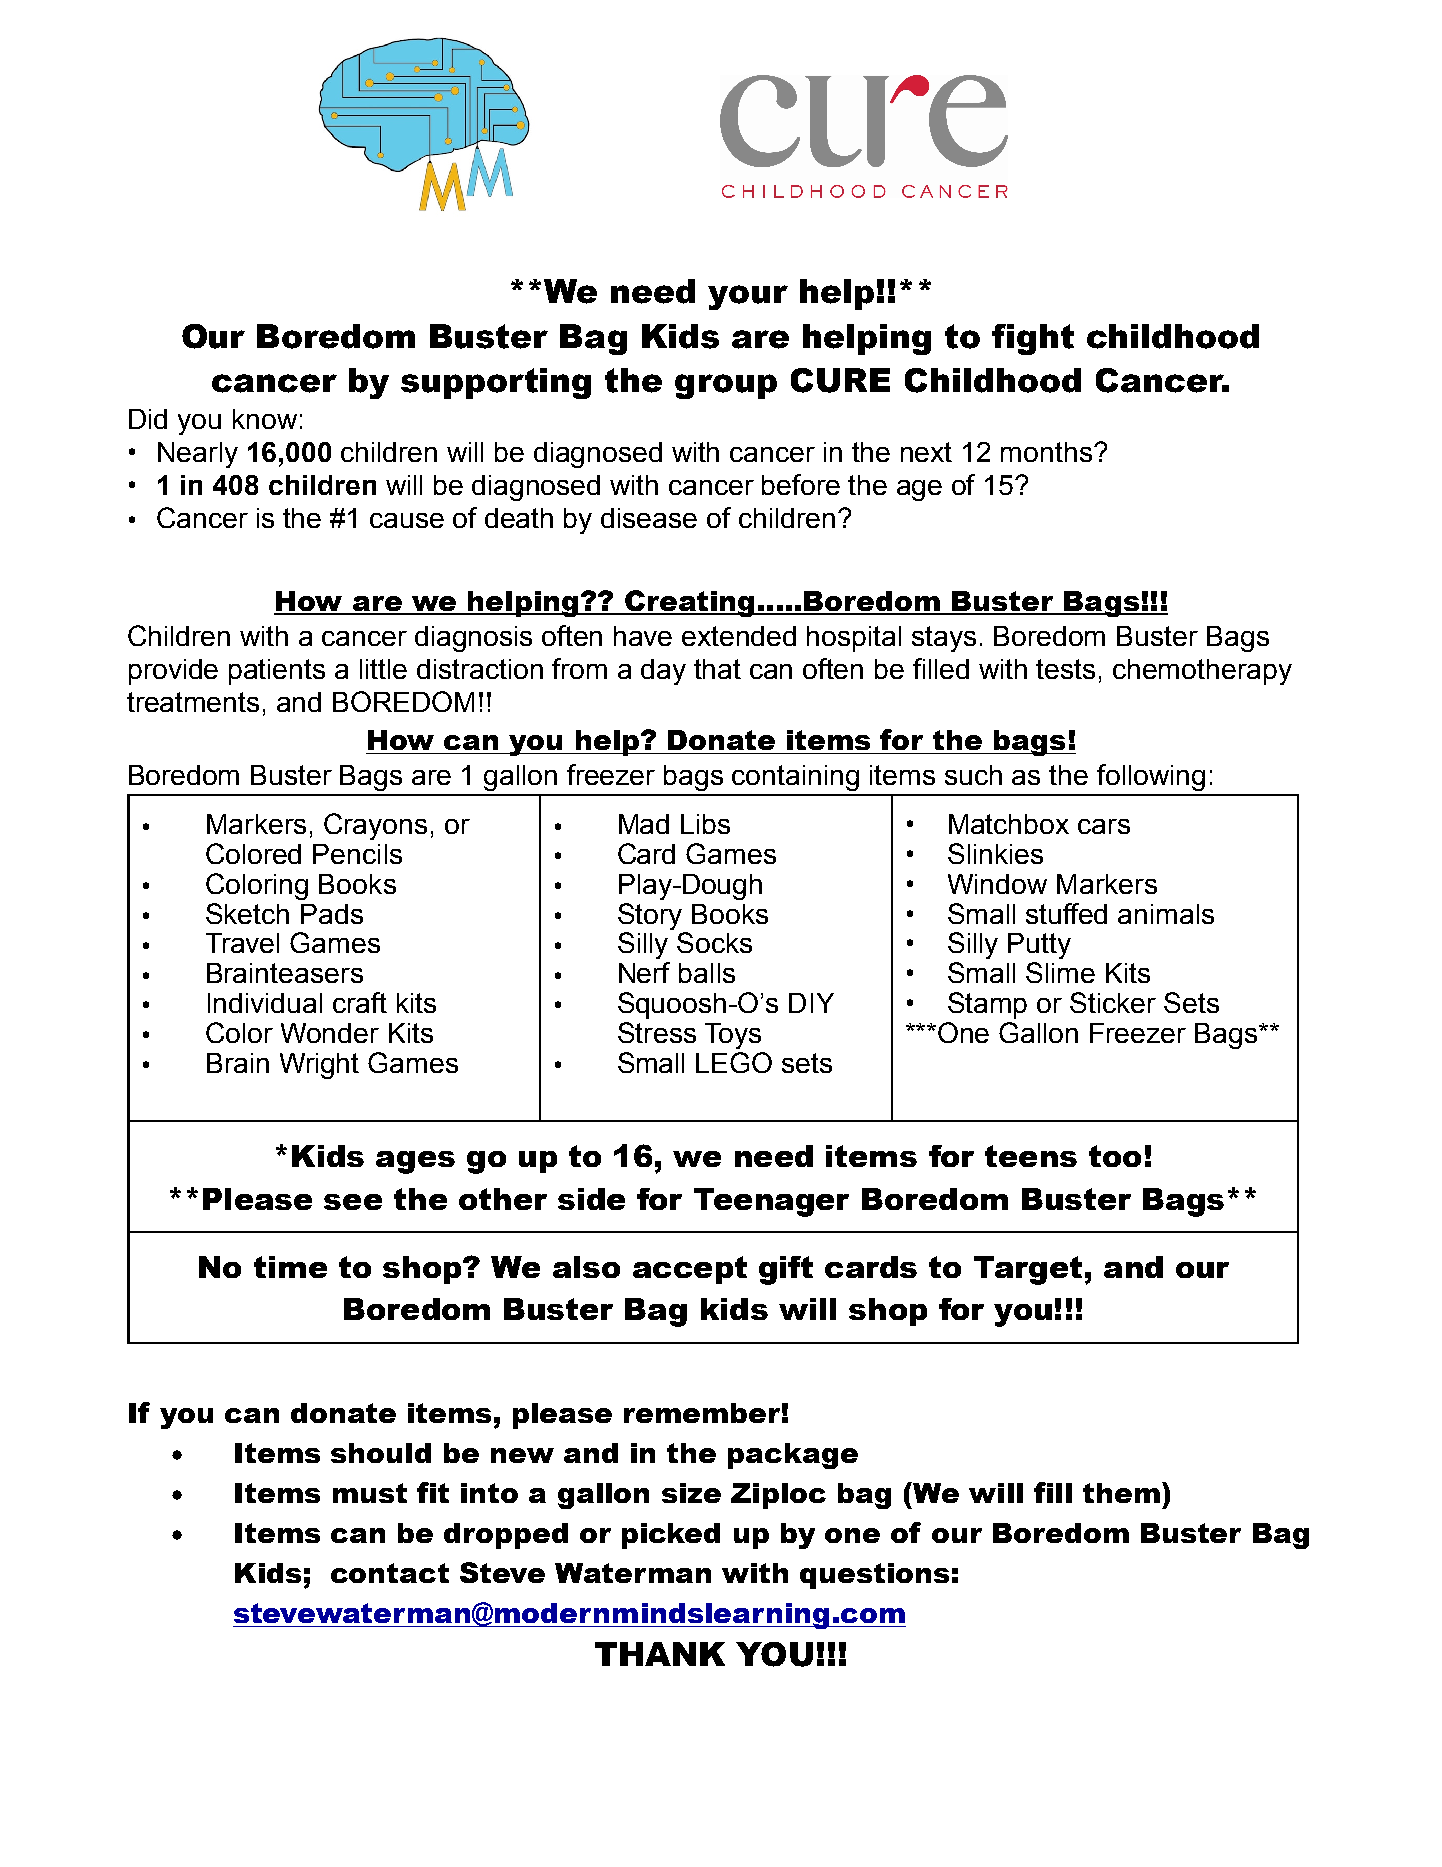 The image size is (1442, 1867). I want to click on Mad, so click(644, 824).
